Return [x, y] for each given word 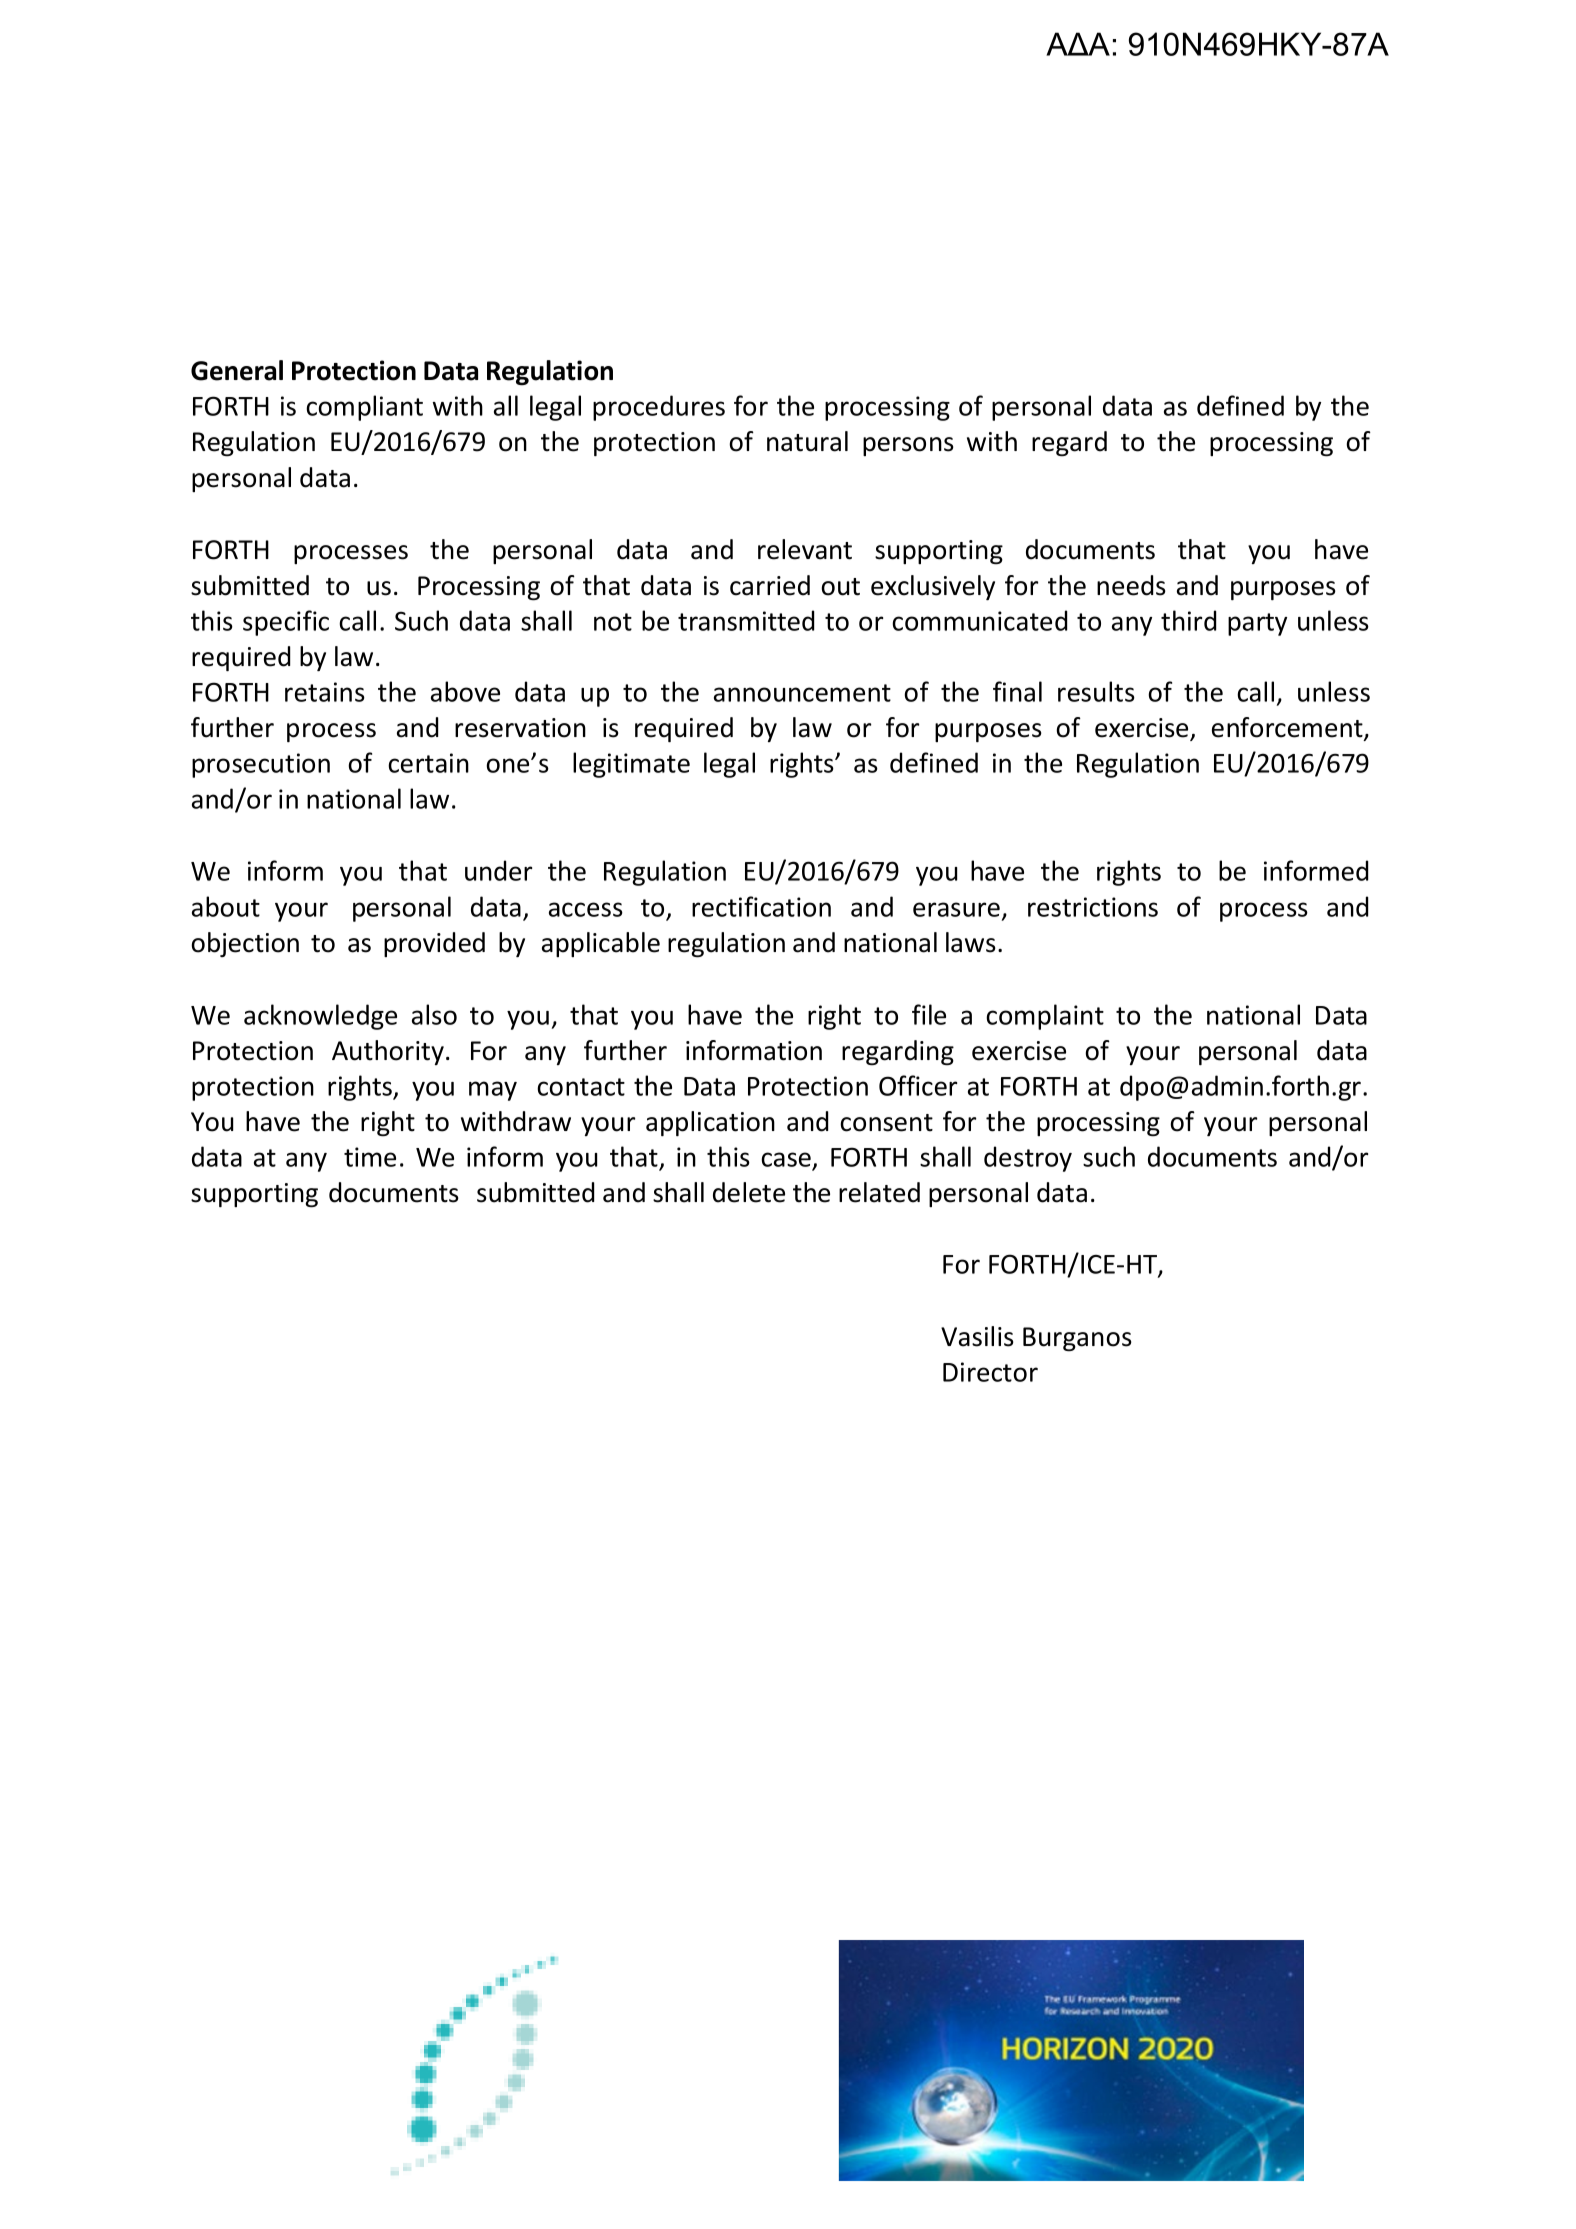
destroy [1028, 1159]
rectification [761, 906]
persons [908, 446]
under [498, 870]
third [1188, 620]
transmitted [746, 620]
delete [749, 1192]
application [710, 1123]
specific [286, 623]
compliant [364, 408]
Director [990, 1372]
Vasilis [977, 1336]
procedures [659, 408]
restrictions [1093, 907]
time [370, 1157]
